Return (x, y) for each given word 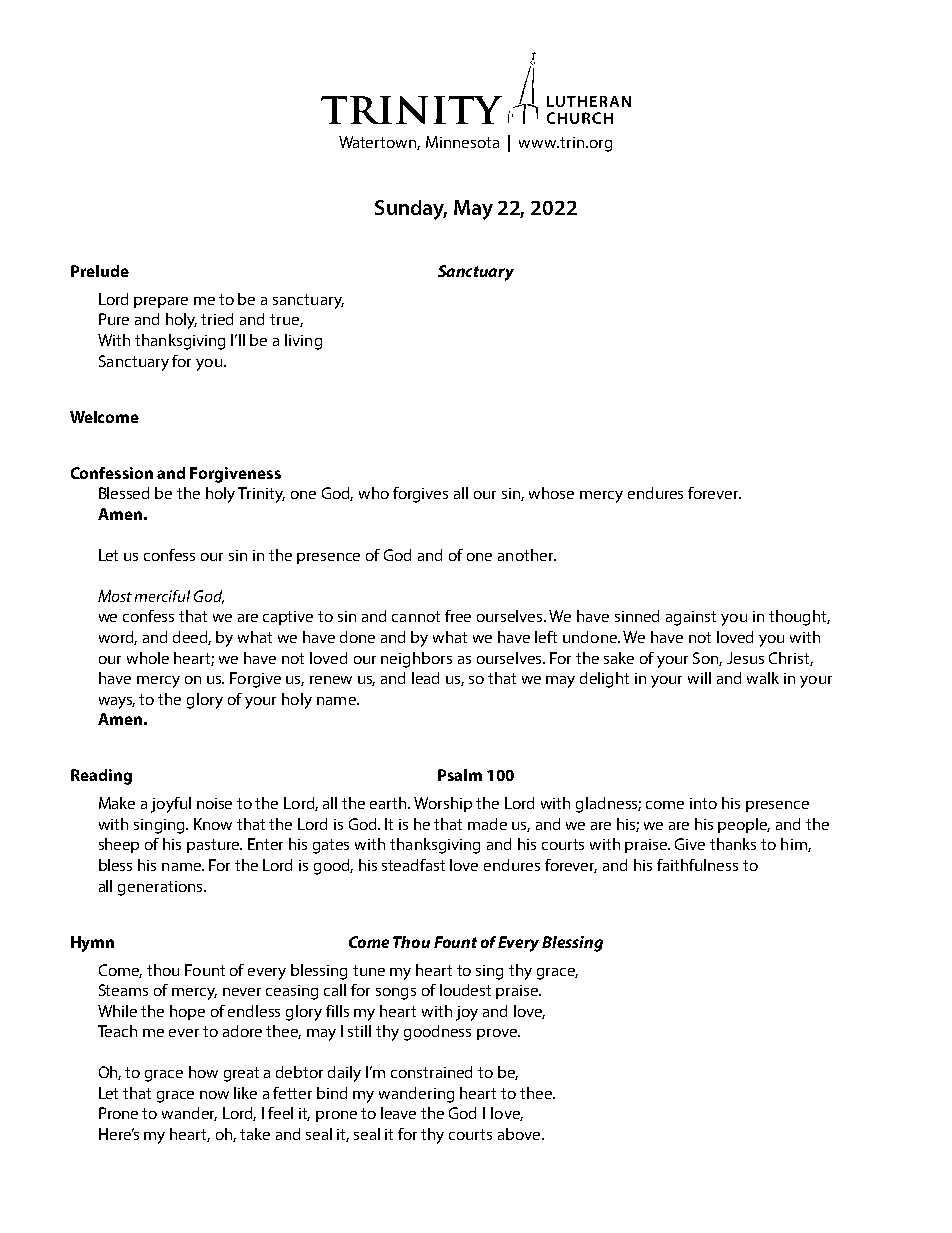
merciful (162, 596)
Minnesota (462, 142)
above (520, 1134)
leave (398, 1113)
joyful (171, 805)
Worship (443, 804)
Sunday (411, 210)
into (703, 803)
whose (551, 493)
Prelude (100, 271)
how (203, 1072)
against (691, 618)
